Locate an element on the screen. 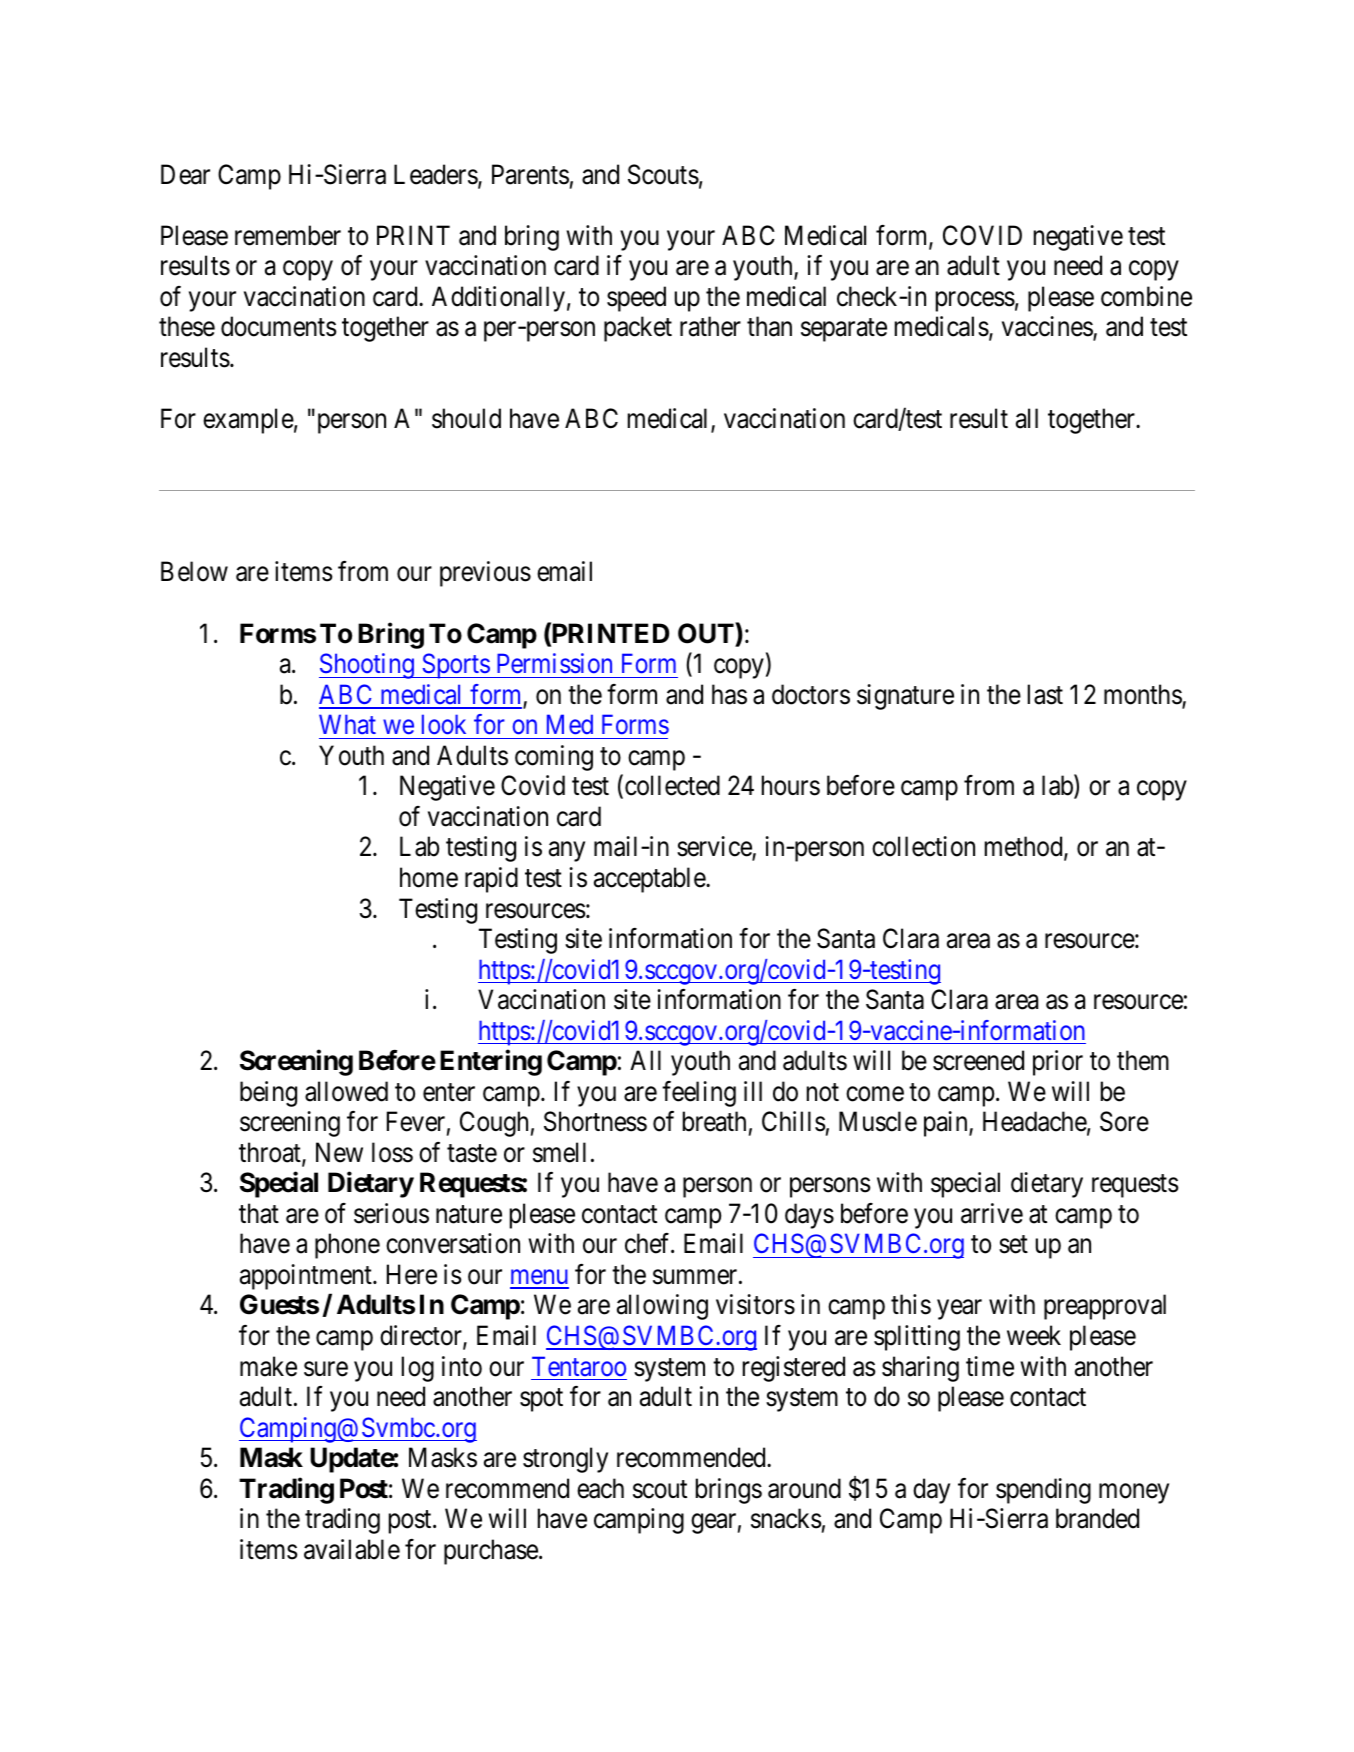  What is located at coordinates (347, 724).
